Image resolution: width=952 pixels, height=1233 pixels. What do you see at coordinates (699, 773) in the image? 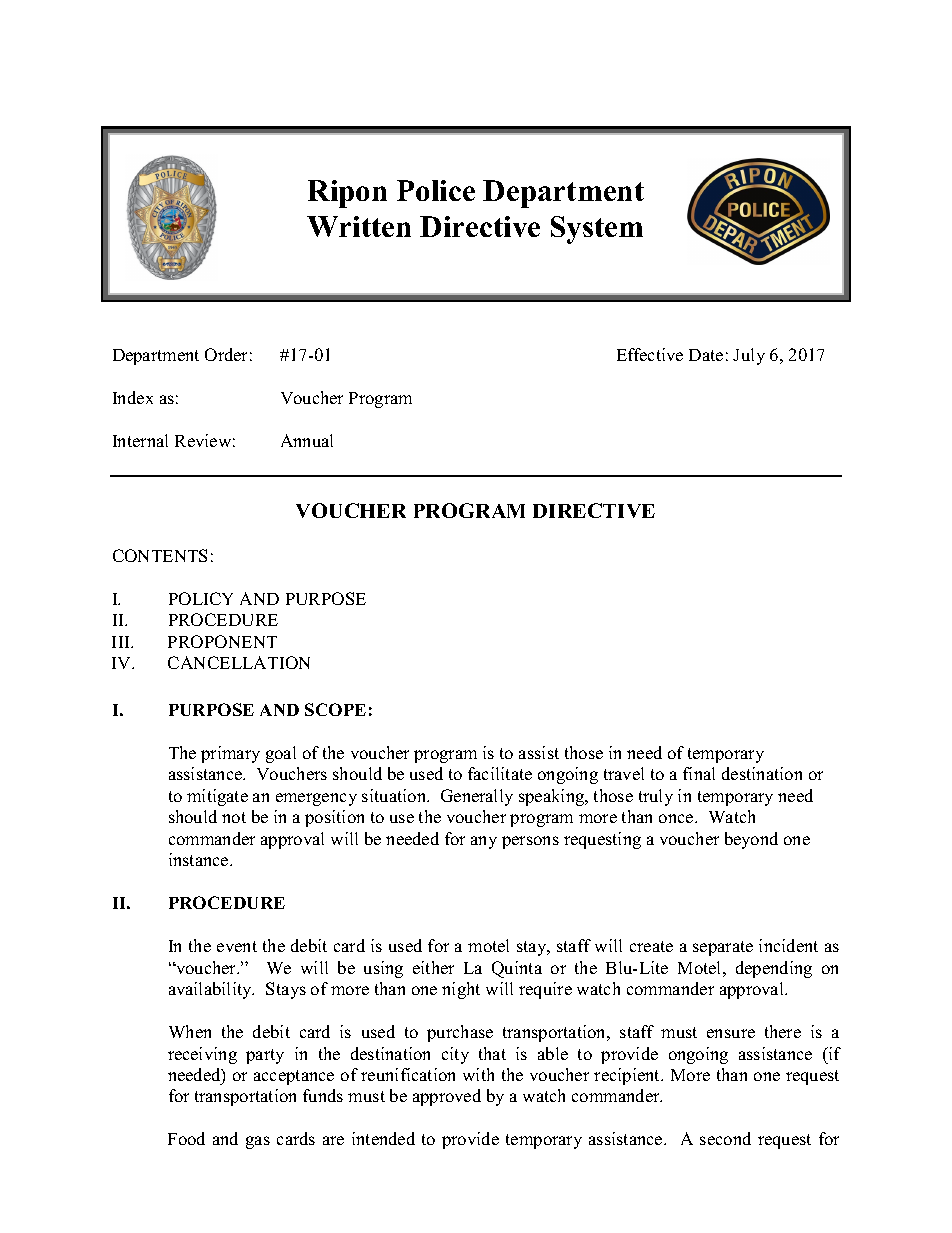
I see `final` at bounding box center [699, 773].
